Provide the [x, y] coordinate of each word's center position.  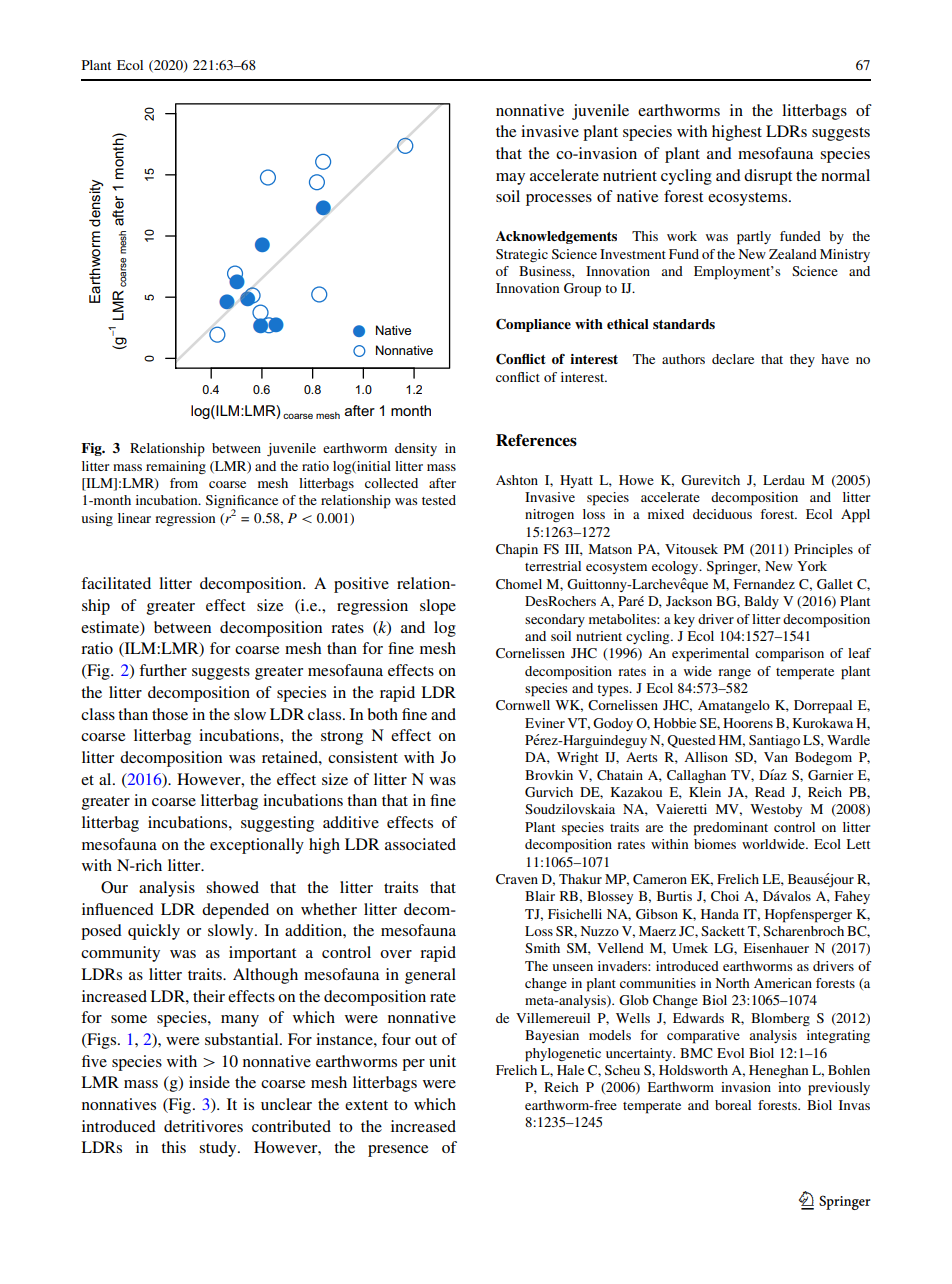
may [510, 179]
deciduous [722, 514]
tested [439, 500]
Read [770, 792]
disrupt [768, 177]
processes [559, 200]
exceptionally [257, 846]
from [184, 483]
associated [420, 844]
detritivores [203, 1126]
